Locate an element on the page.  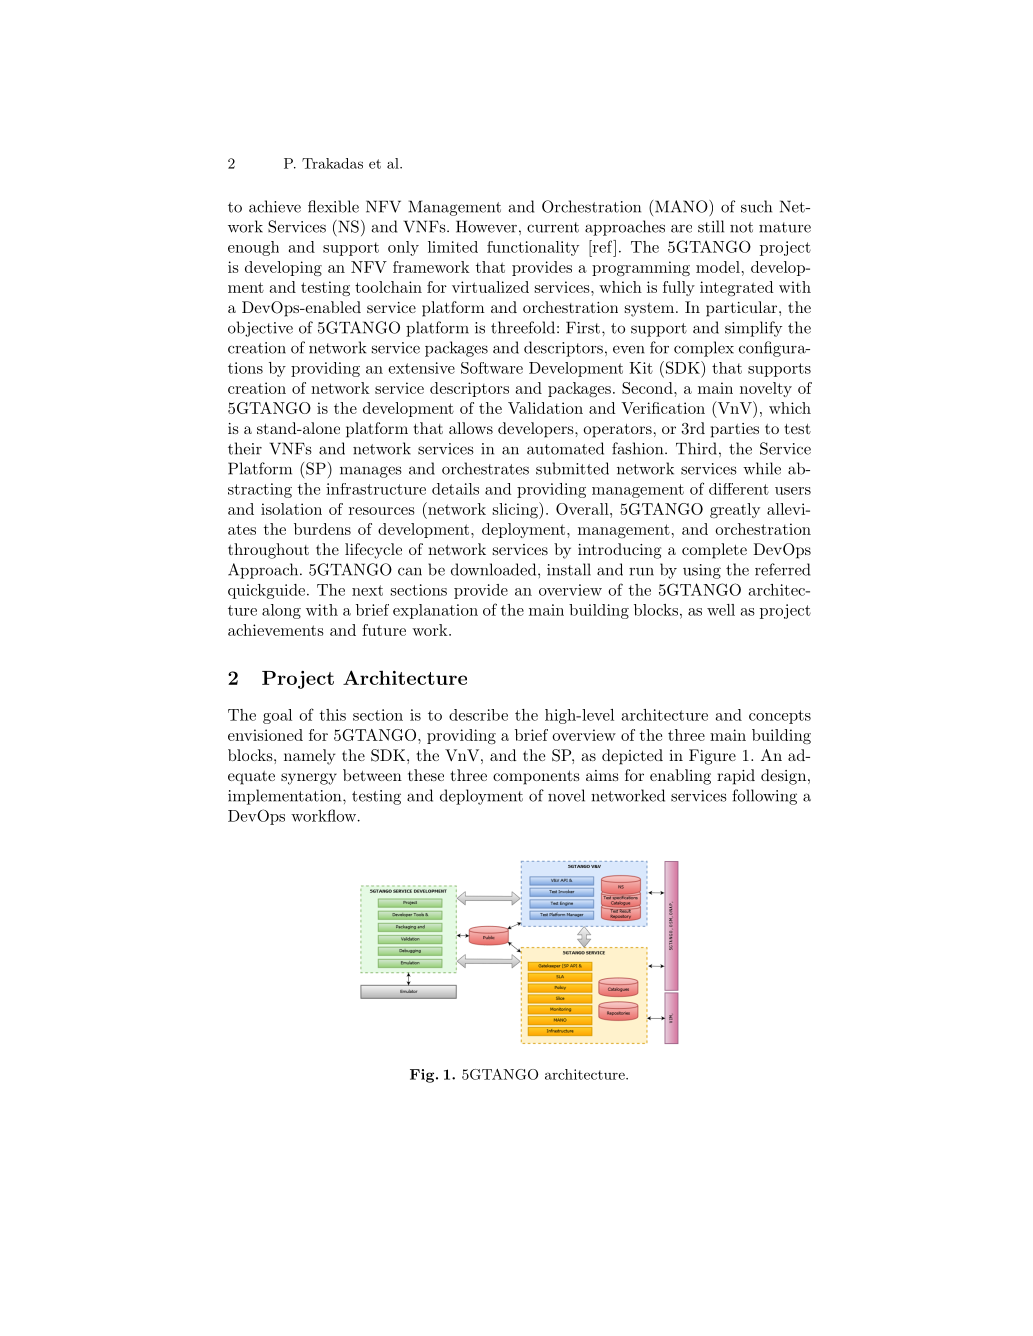
greatly is located at coordinates (735, 510).
